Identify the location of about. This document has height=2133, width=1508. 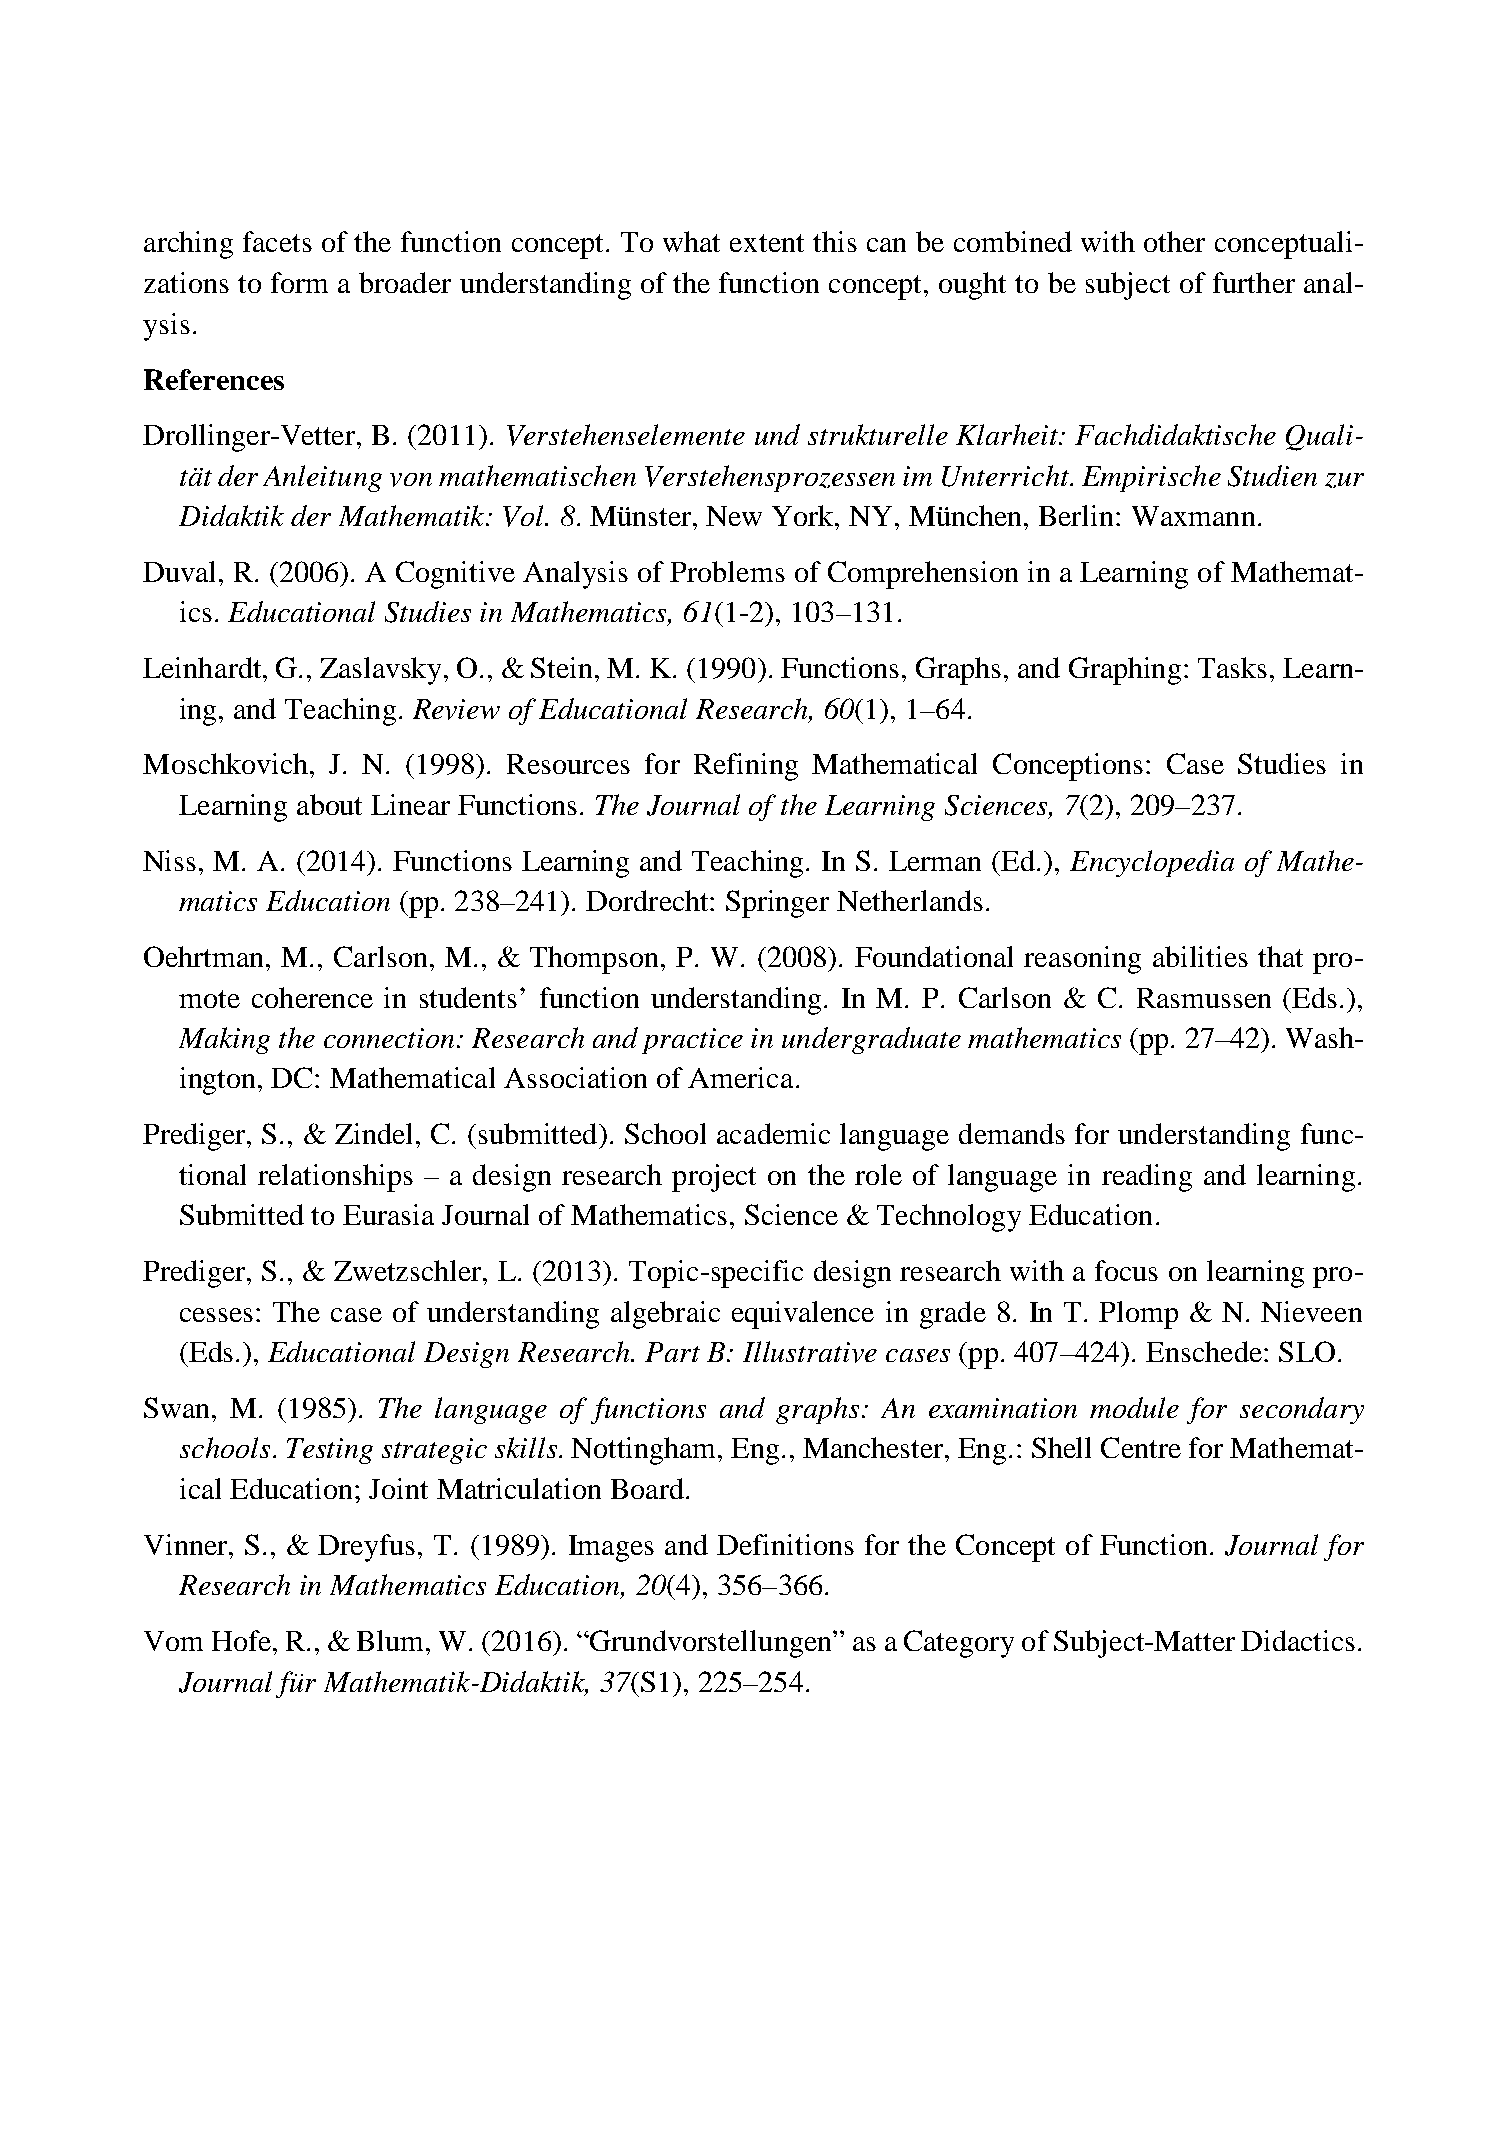
(329, 804).
